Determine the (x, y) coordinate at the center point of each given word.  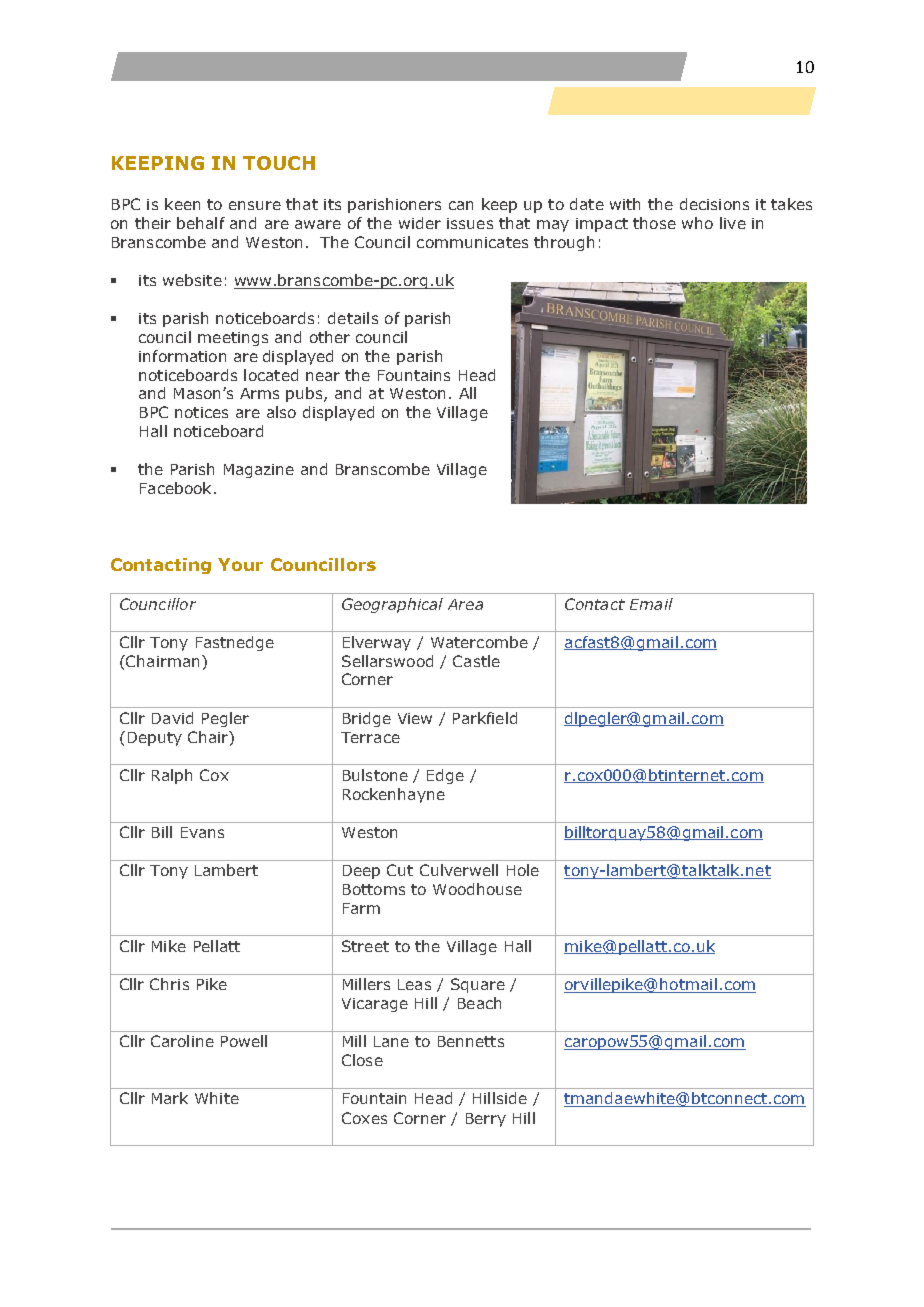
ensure (255, 205)
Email (651, 604)
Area (465, 604)
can (461, 205)
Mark (170, 1098)
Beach (479, 1003)
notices (201, 412)
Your (240, 564)
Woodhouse (477, 889)
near (323, 376)
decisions (714, 204)
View (415, 718)
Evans (202, 832)
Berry (486, 1120)
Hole (523, 870)
